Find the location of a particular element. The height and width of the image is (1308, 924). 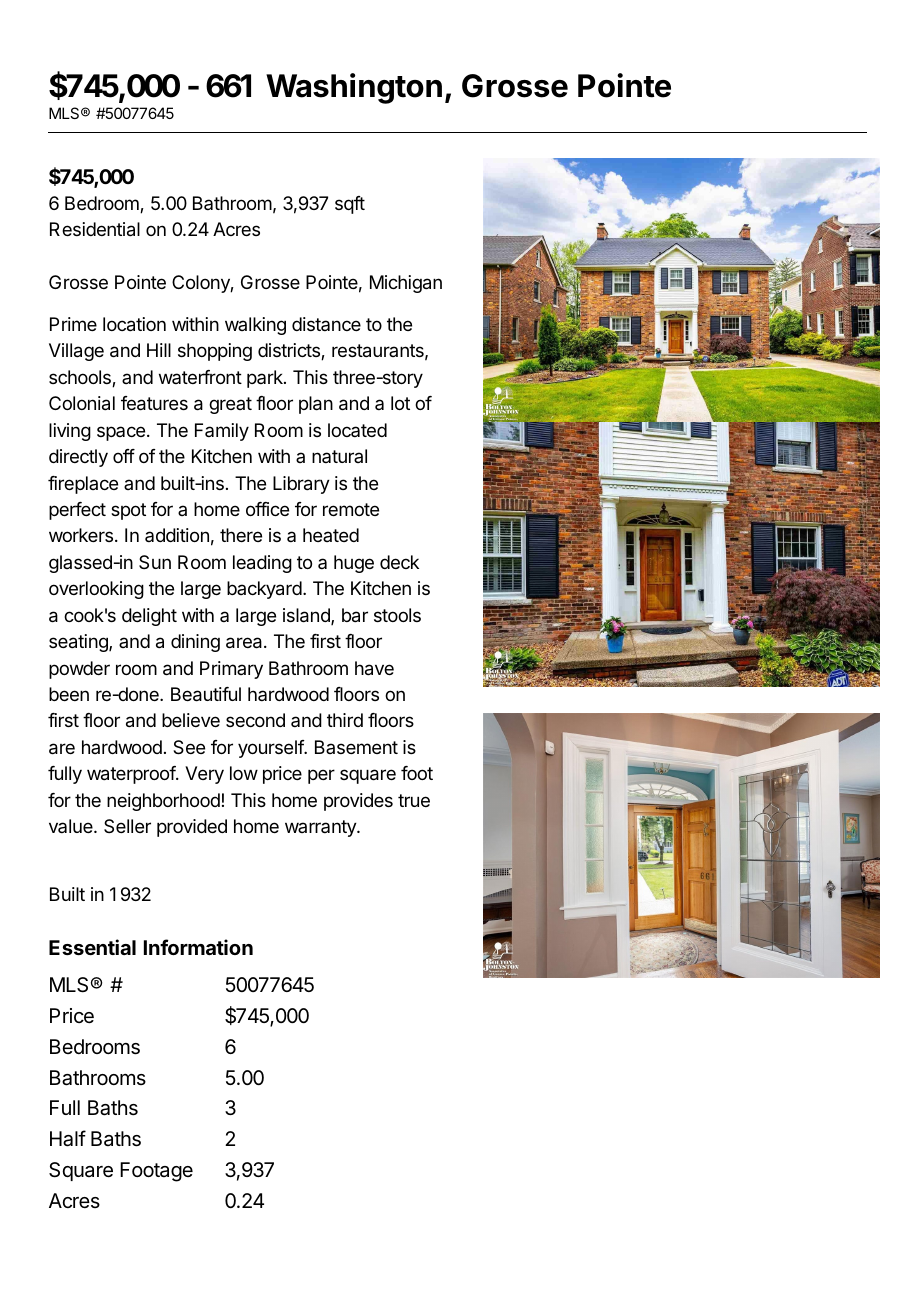

Washington is located at coordinates (354, 88).
